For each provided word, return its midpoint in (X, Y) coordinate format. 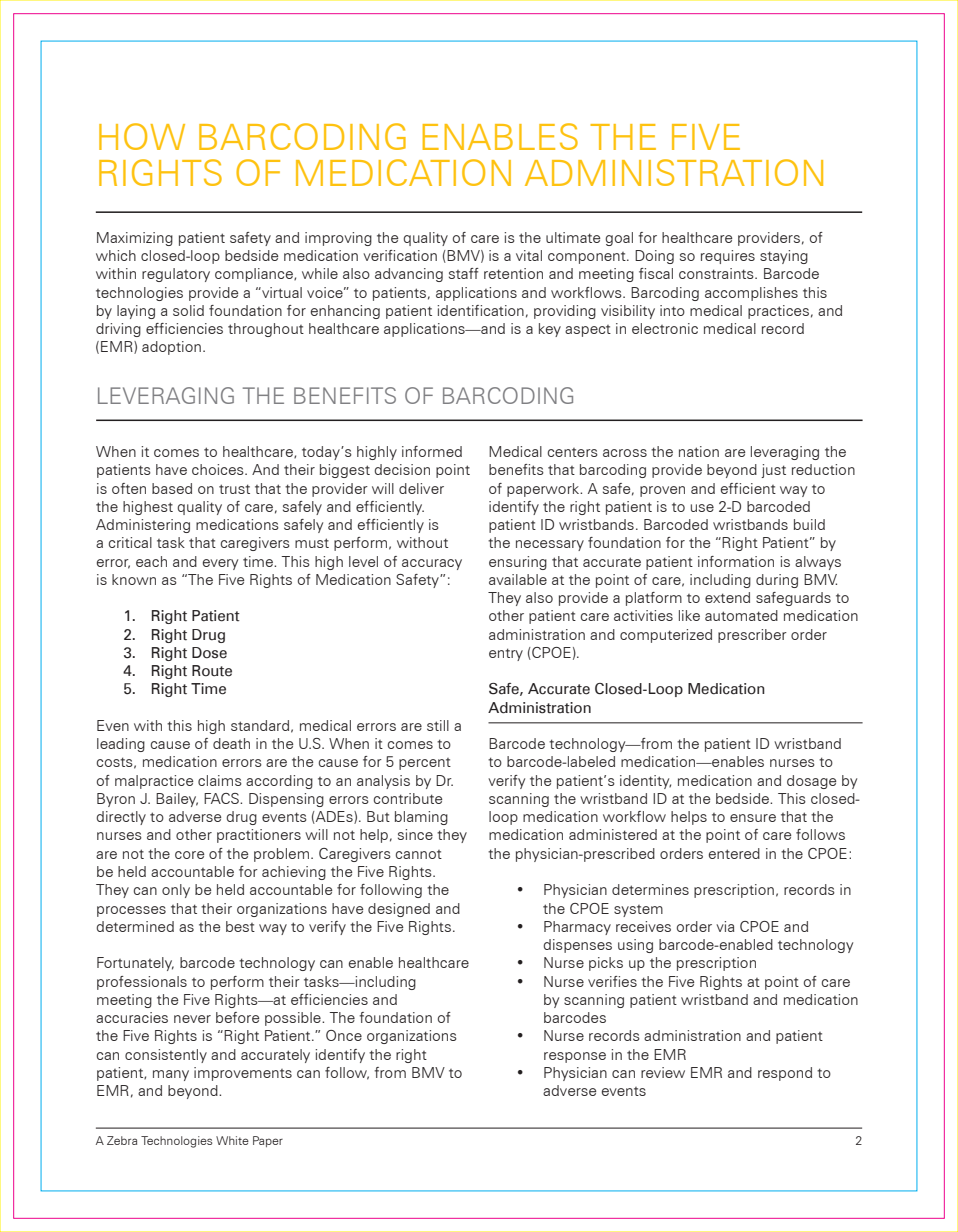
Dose (209, 653)
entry (506, 654)
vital (529, 255)
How (142, 136)
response (575, 1057)
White (232, 1140)
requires (728, 257)
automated (741, 615)
